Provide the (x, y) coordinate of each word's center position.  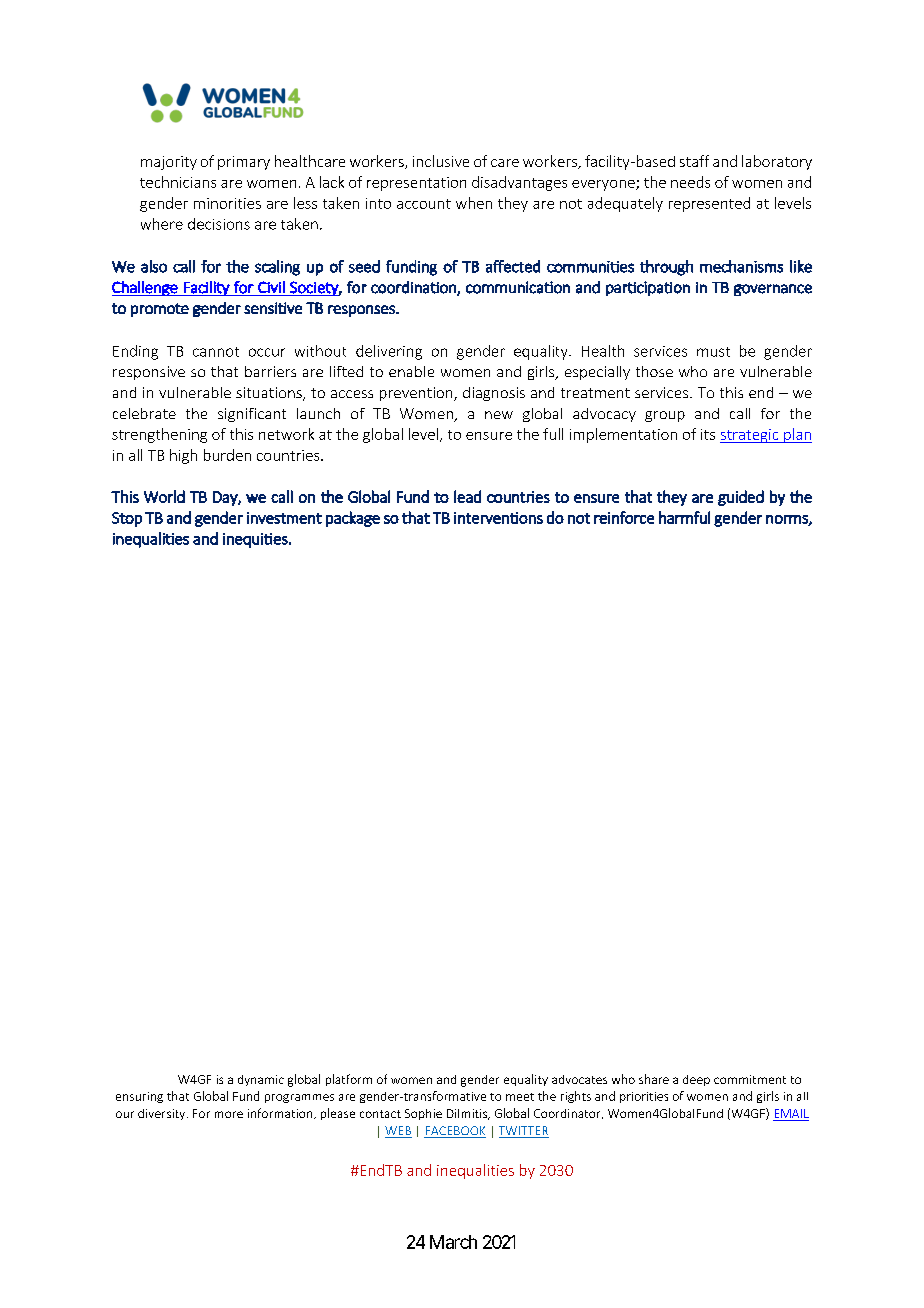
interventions (498, 518)
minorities (227, 203)
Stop (127, 519)
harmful (684, 517)
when (474, 203)
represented (709, 204)
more (229, 1114)
